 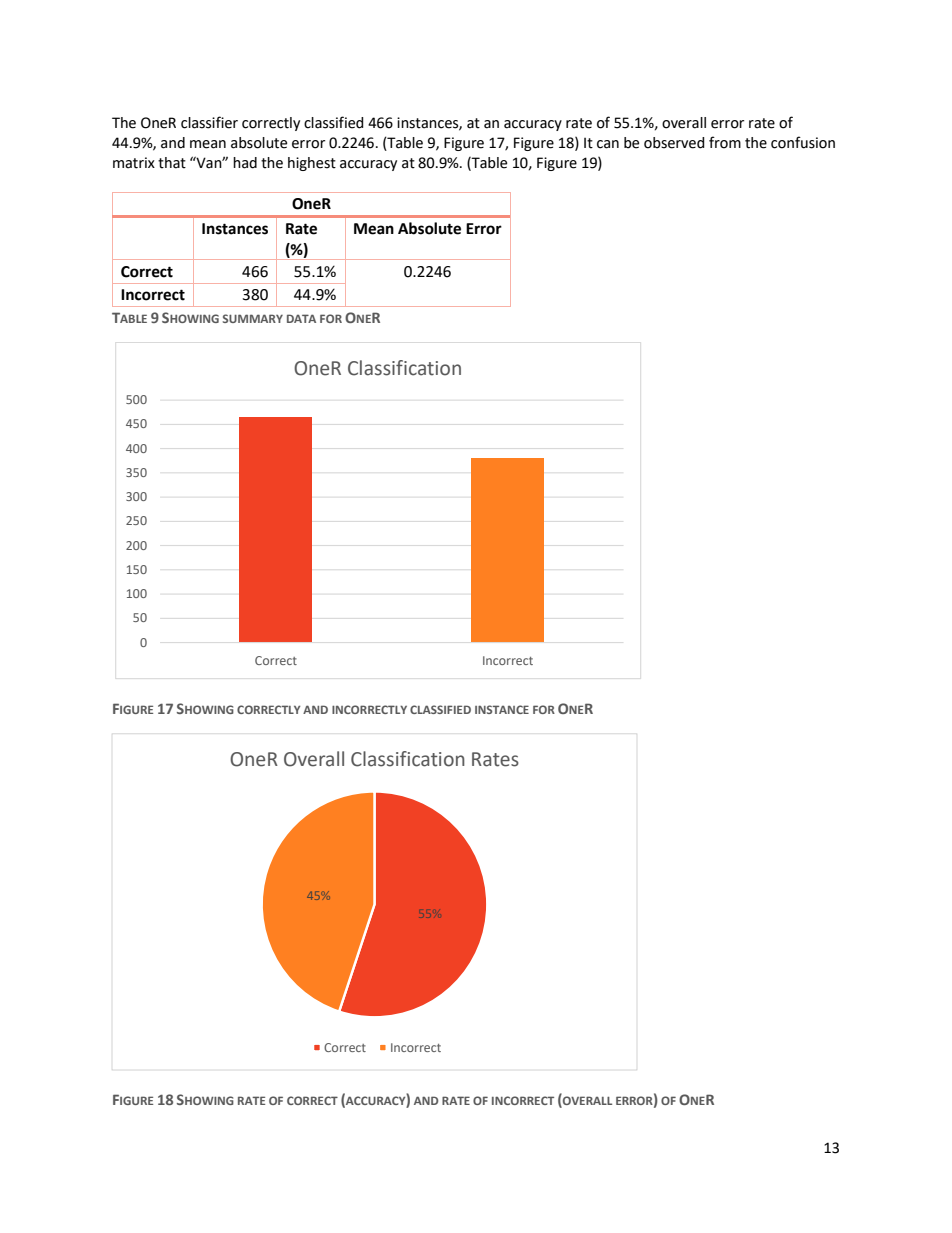 What do you see at coordinates (301, 318) in the image?
I see `DATA` at bounding box center [301, 318].
